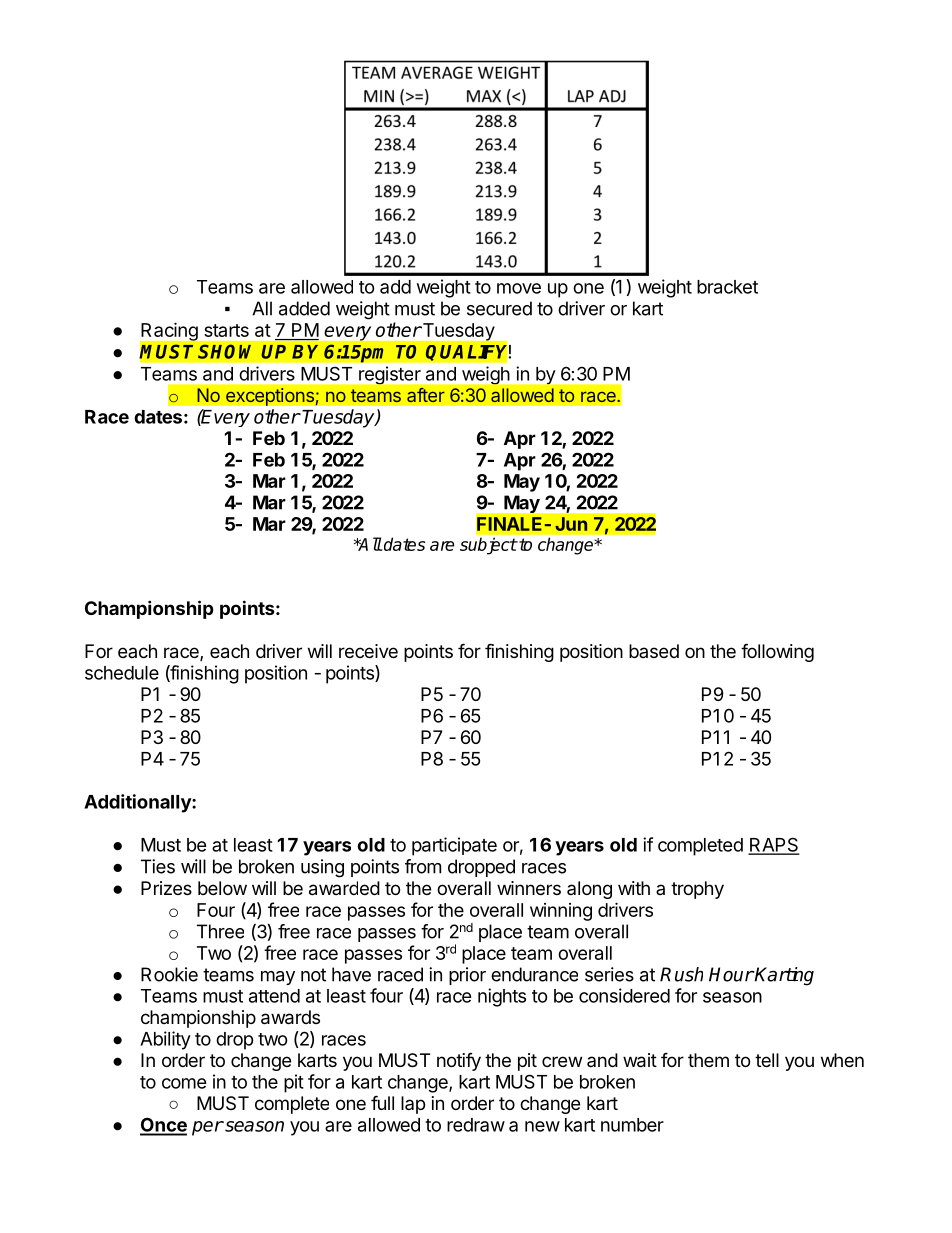 The height and width of the document is (1233, 952). Describe the element at coordinates (488, 546) in the document. I see `subject` at that location.
